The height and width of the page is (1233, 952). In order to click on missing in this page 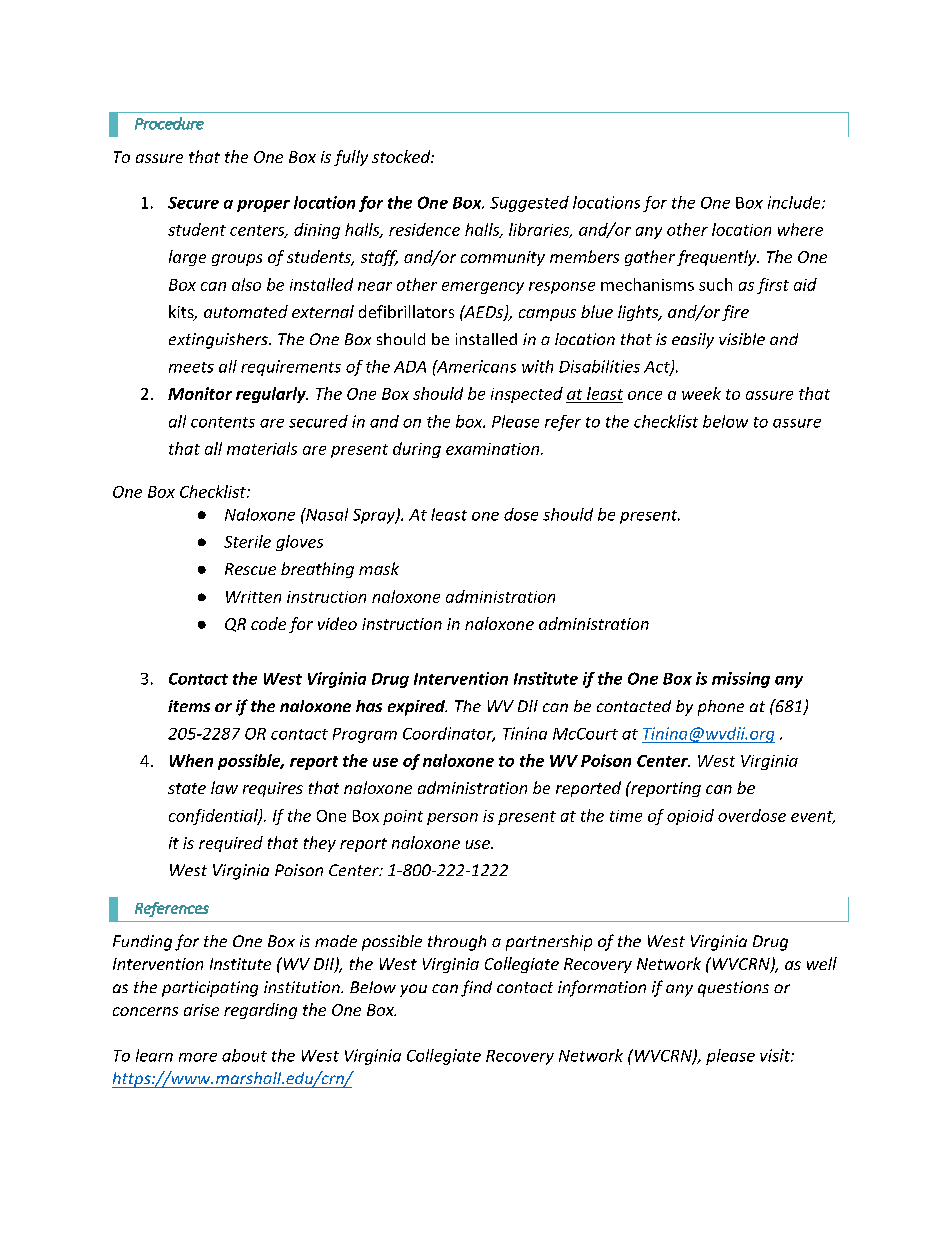, I will do `click(741, 680)`.
